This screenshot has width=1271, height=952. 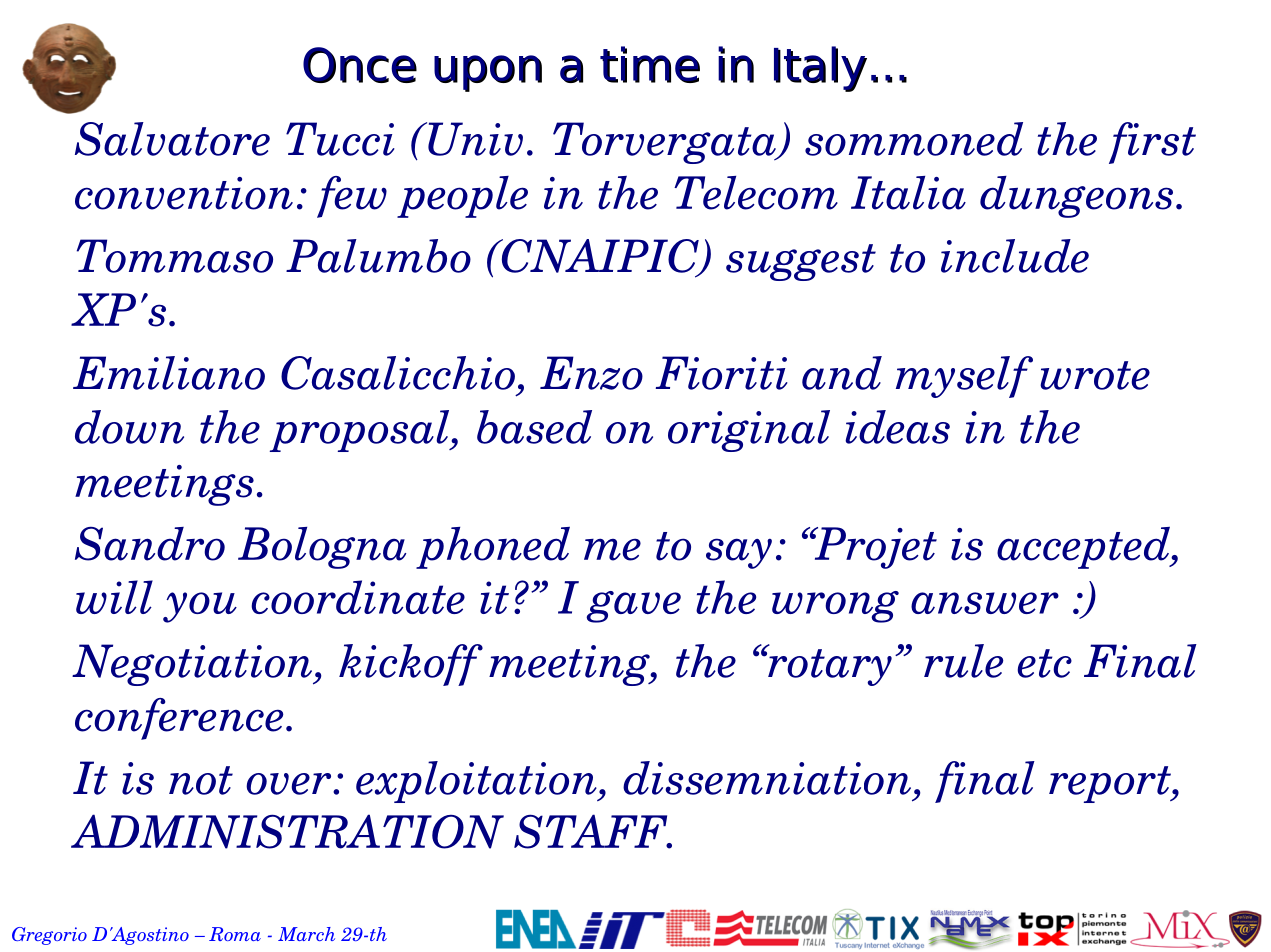 I want to click on phoned, so click(x=493, y=548).
